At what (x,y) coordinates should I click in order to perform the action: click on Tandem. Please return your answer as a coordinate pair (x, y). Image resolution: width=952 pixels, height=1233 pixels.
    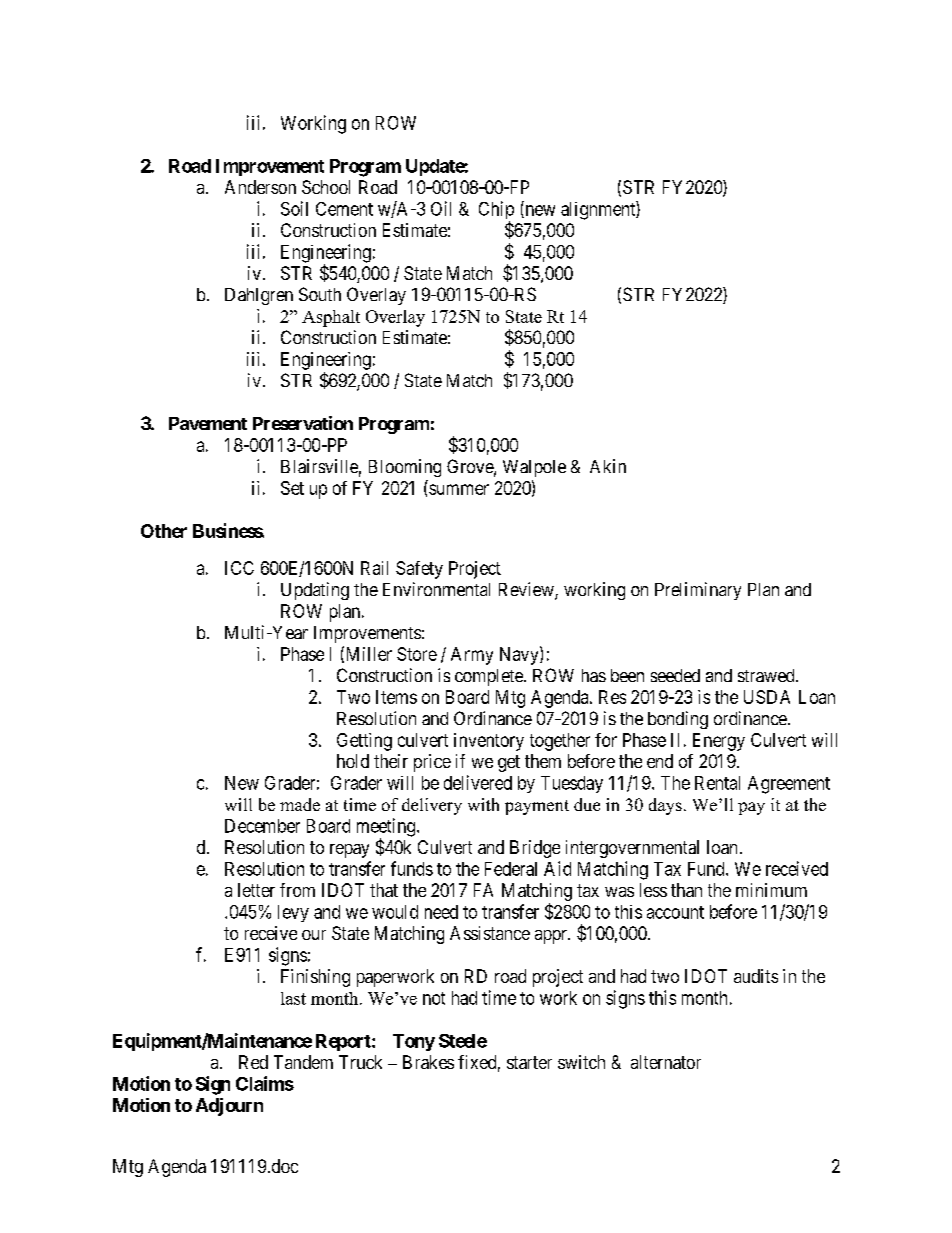
    Looking at the image, I should click on (303, 1062).
